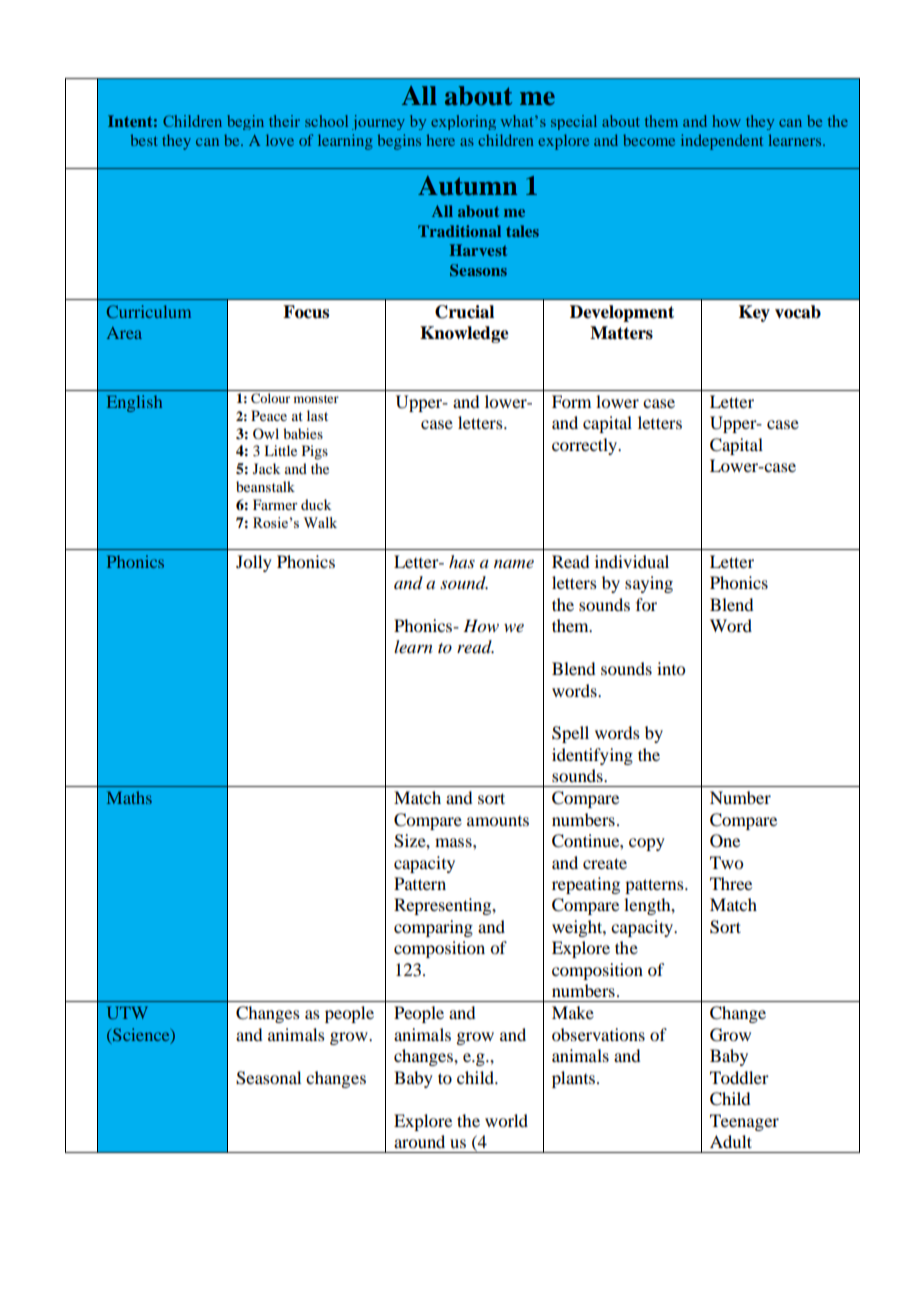  What do you see at coordinates (440, 140) in the screenshot?
I see `here` at bounding box center [440, 140].
